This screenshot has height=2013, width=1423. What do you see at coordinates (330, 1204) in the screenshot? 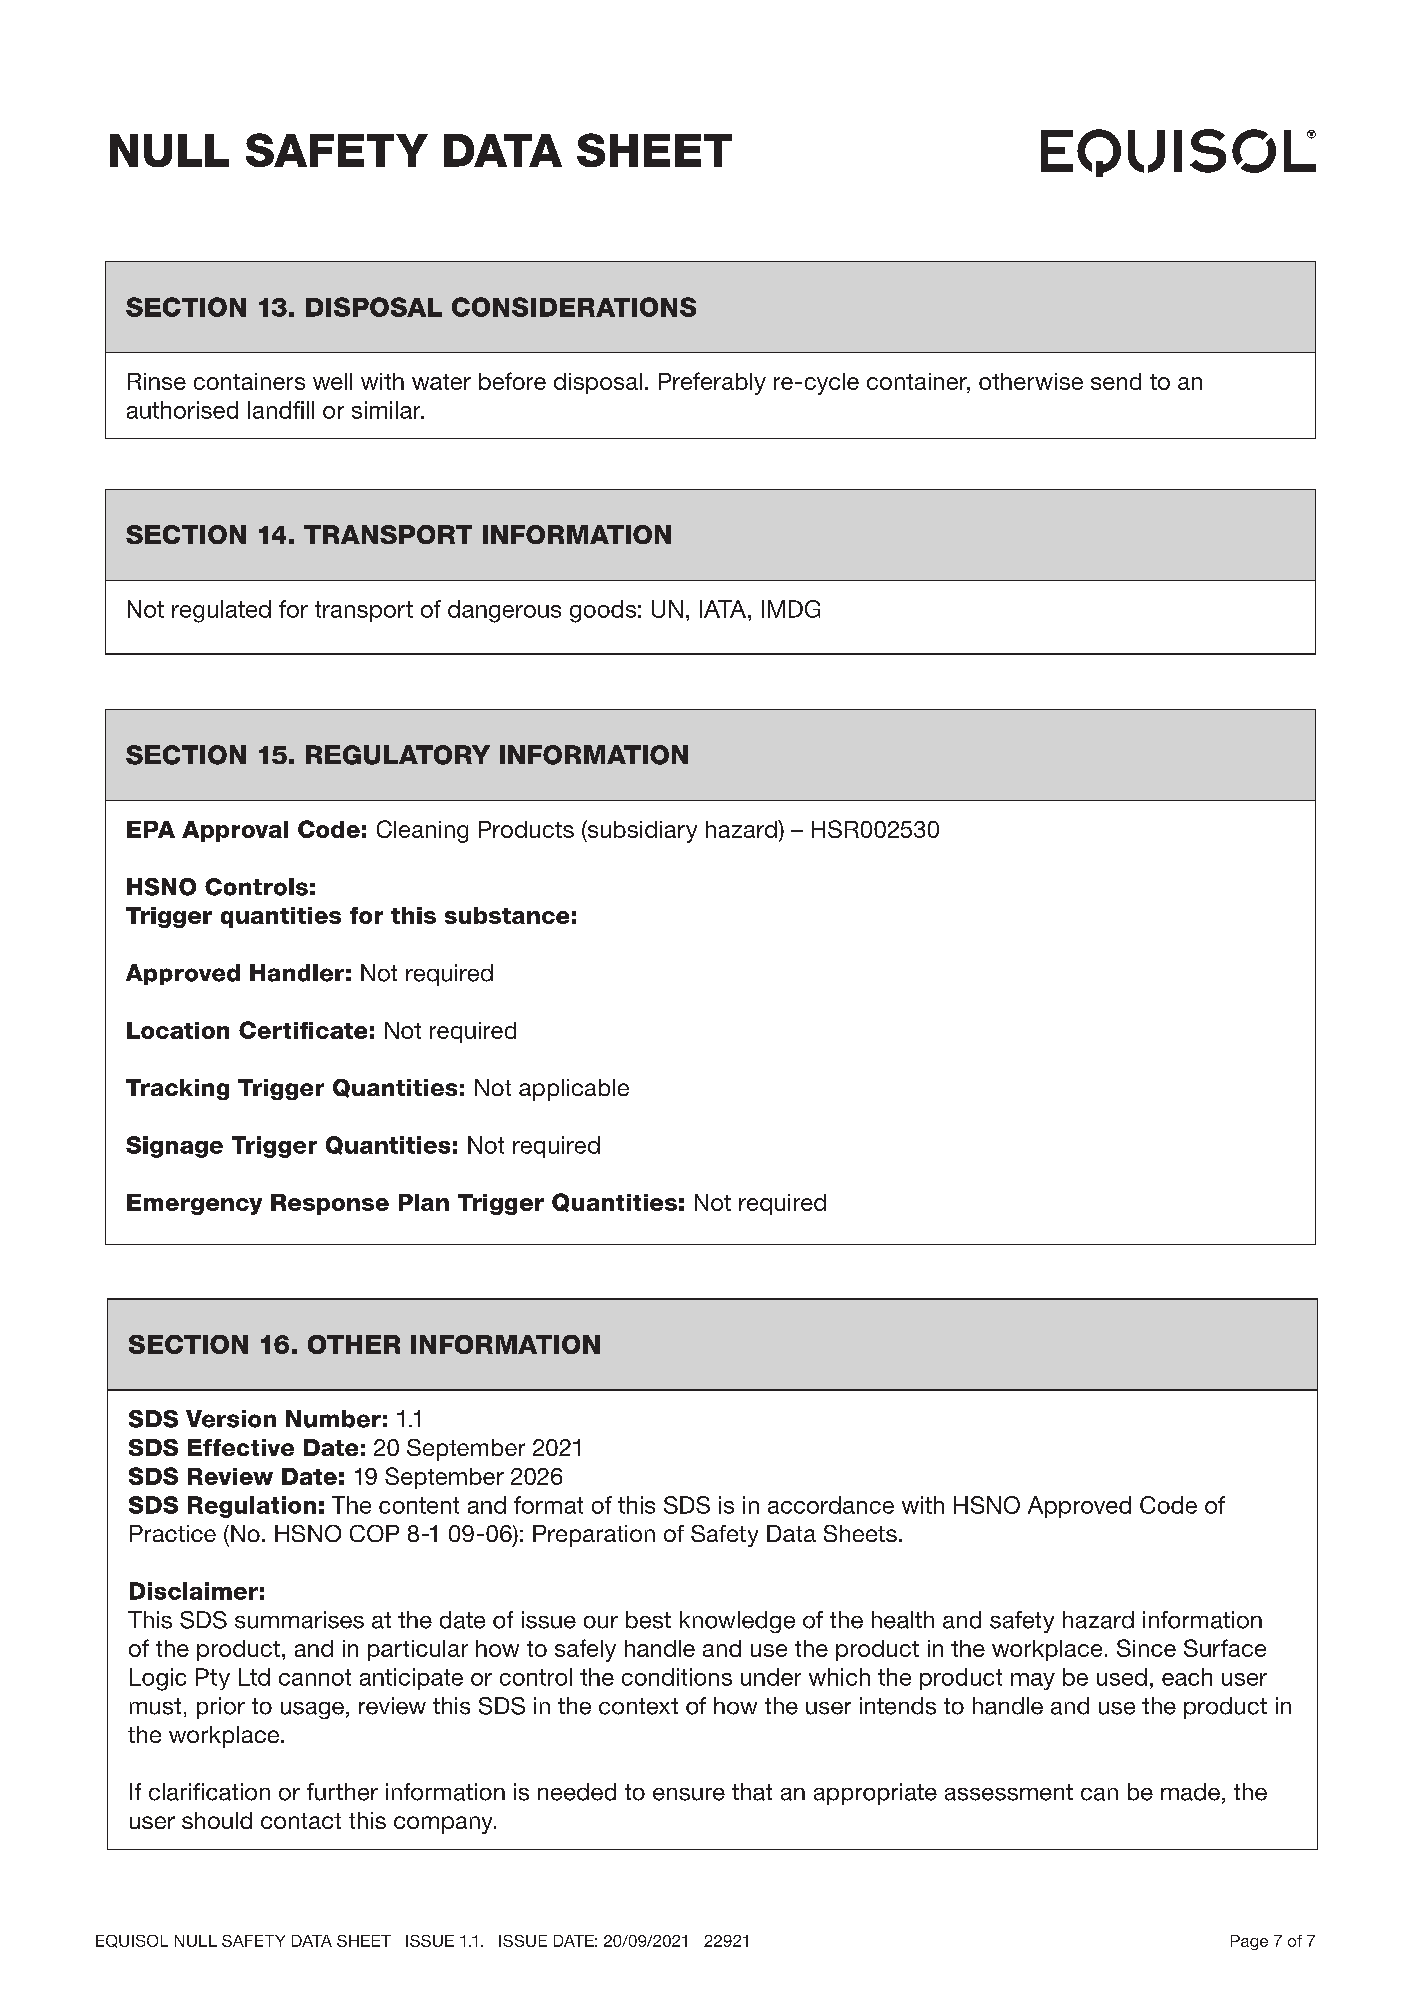
I see `Response` at bounding box center [330, 1204].
